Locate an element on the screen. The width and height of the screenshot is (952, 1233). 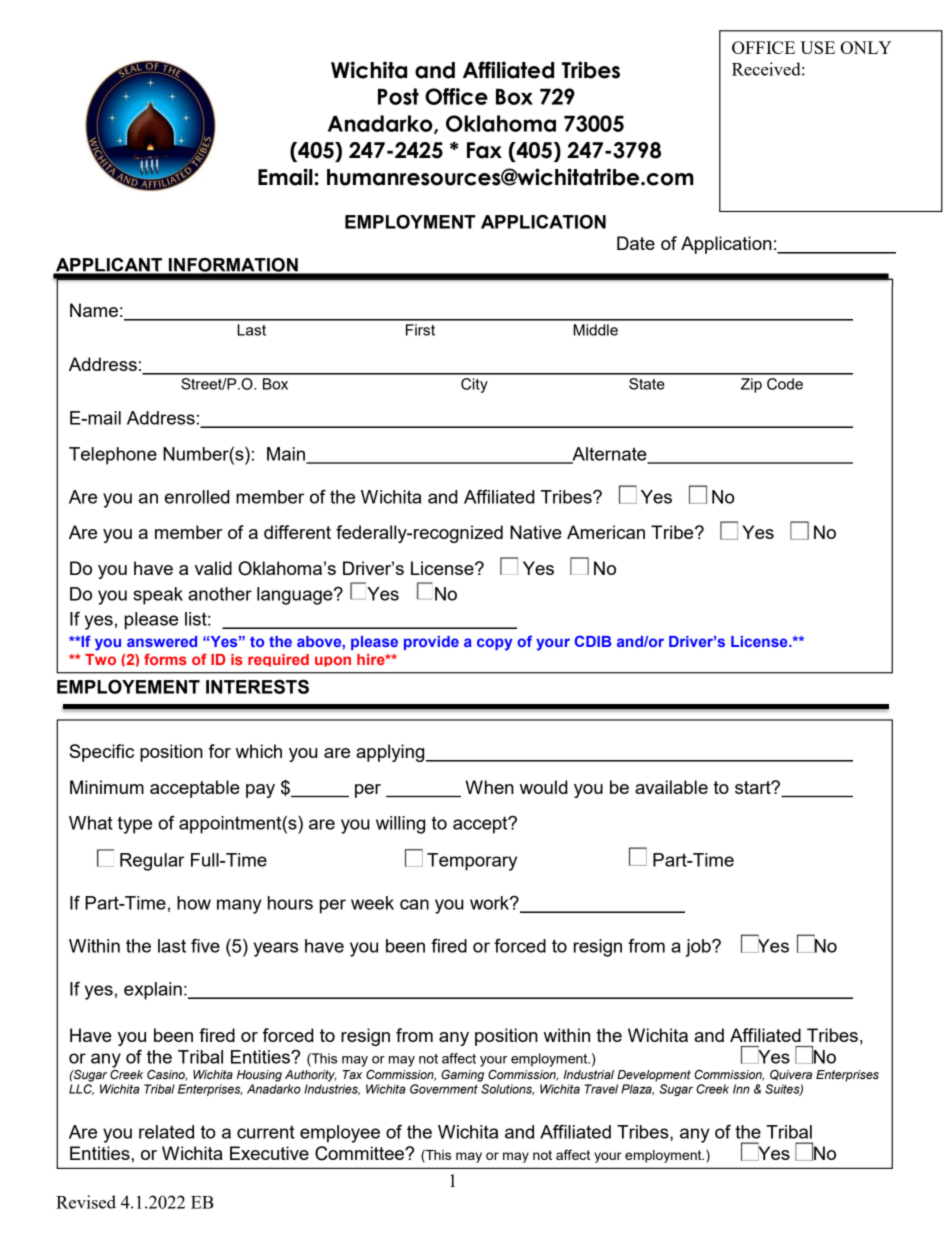
related is located at coordinates (166, 1132).
